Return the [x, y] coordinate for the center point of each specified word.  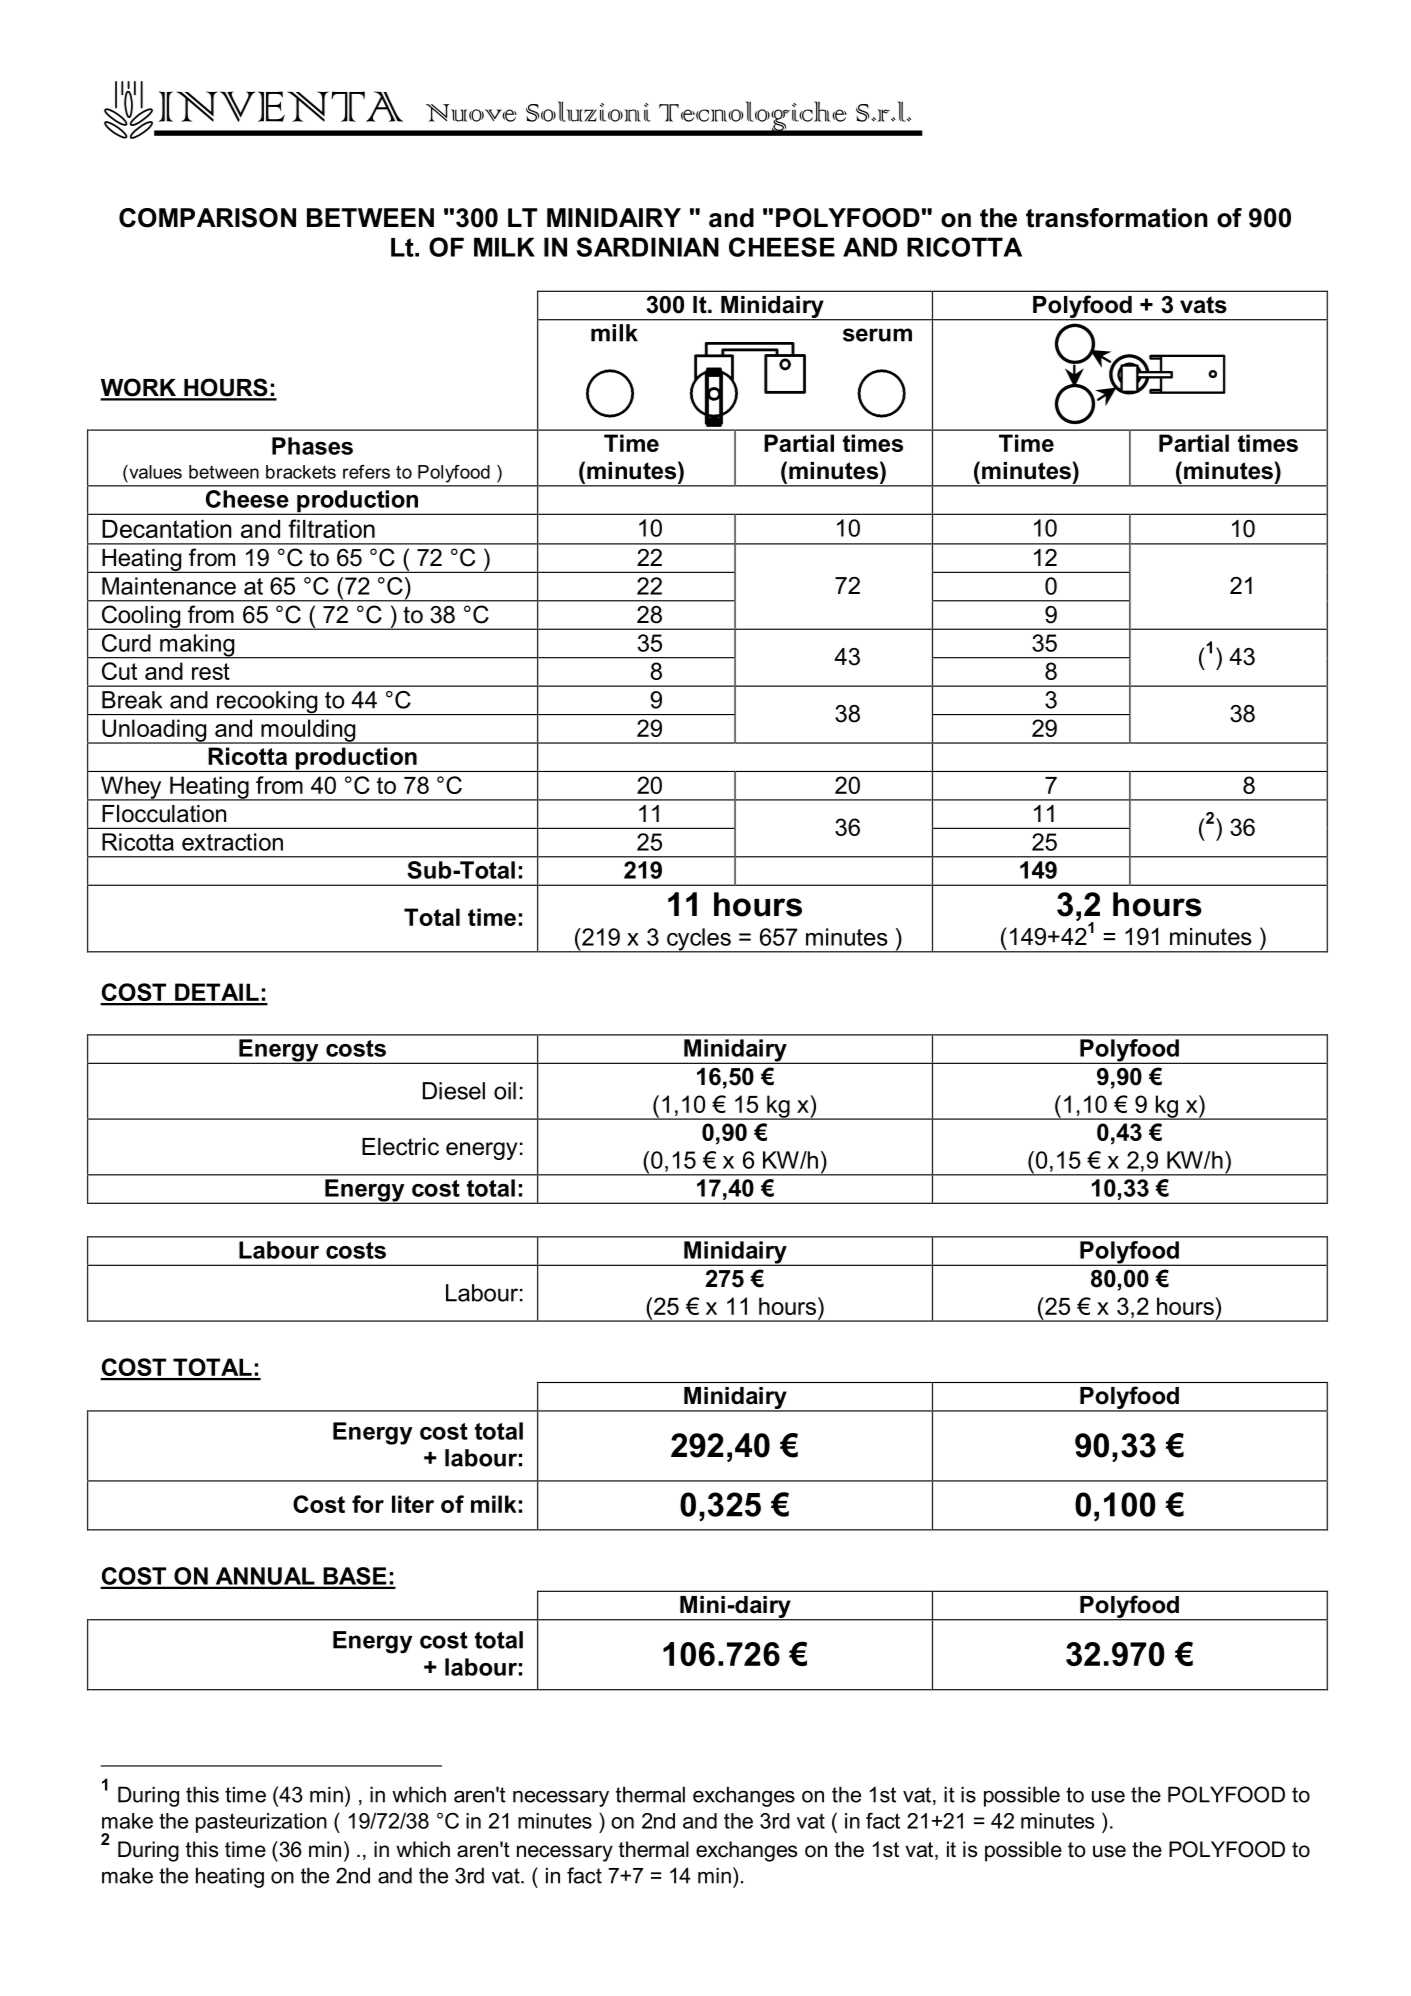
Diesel [454, 1091]
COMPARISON [207, 218]
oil [505, 1091]
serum [877, 335]
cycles [699, 940]
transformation [1117, 218]
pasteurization [261, 1823]
